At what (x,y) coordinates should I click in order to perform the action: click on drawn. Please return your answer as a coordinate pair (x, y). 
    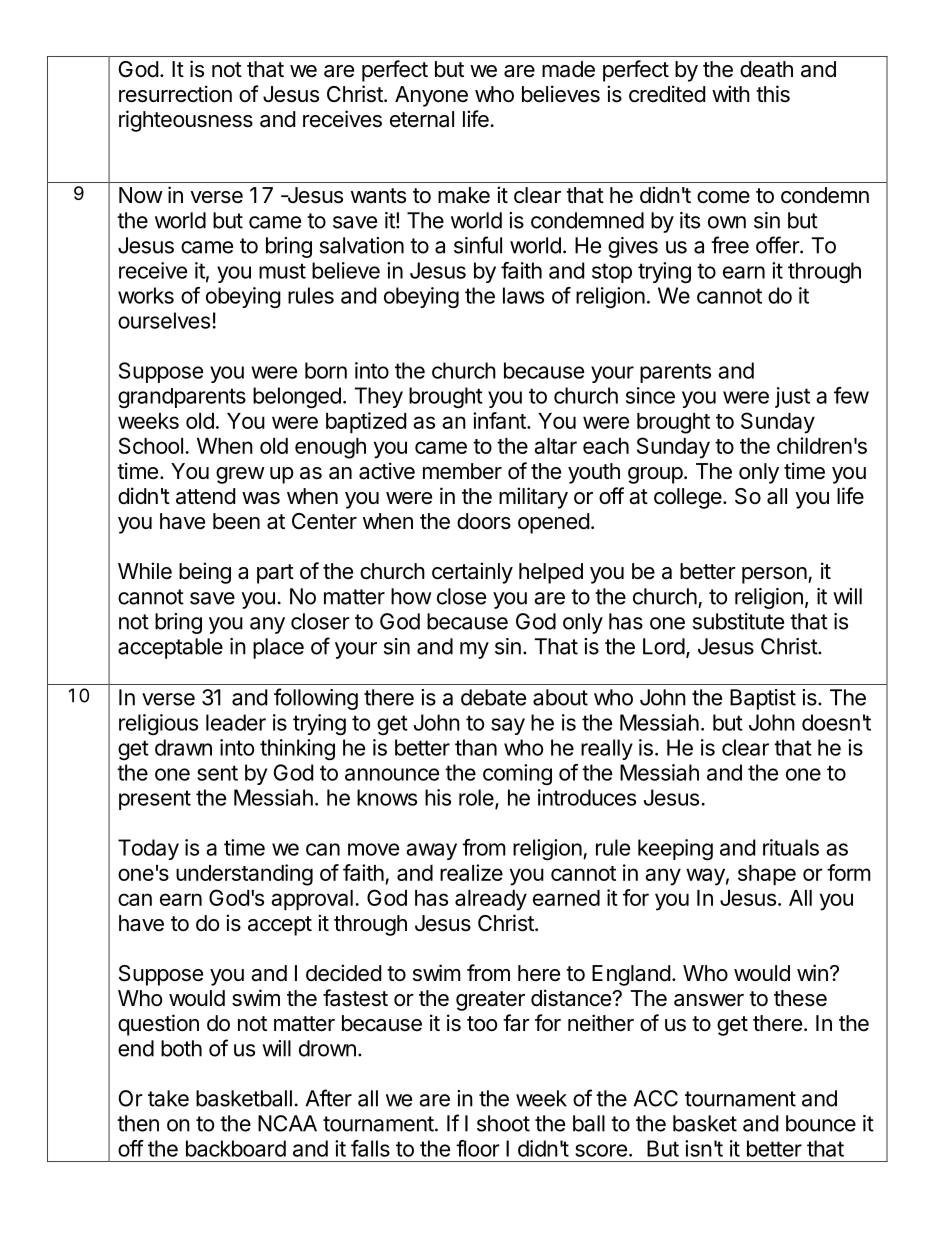
    Looking at the image, I should click on (183, 747).
